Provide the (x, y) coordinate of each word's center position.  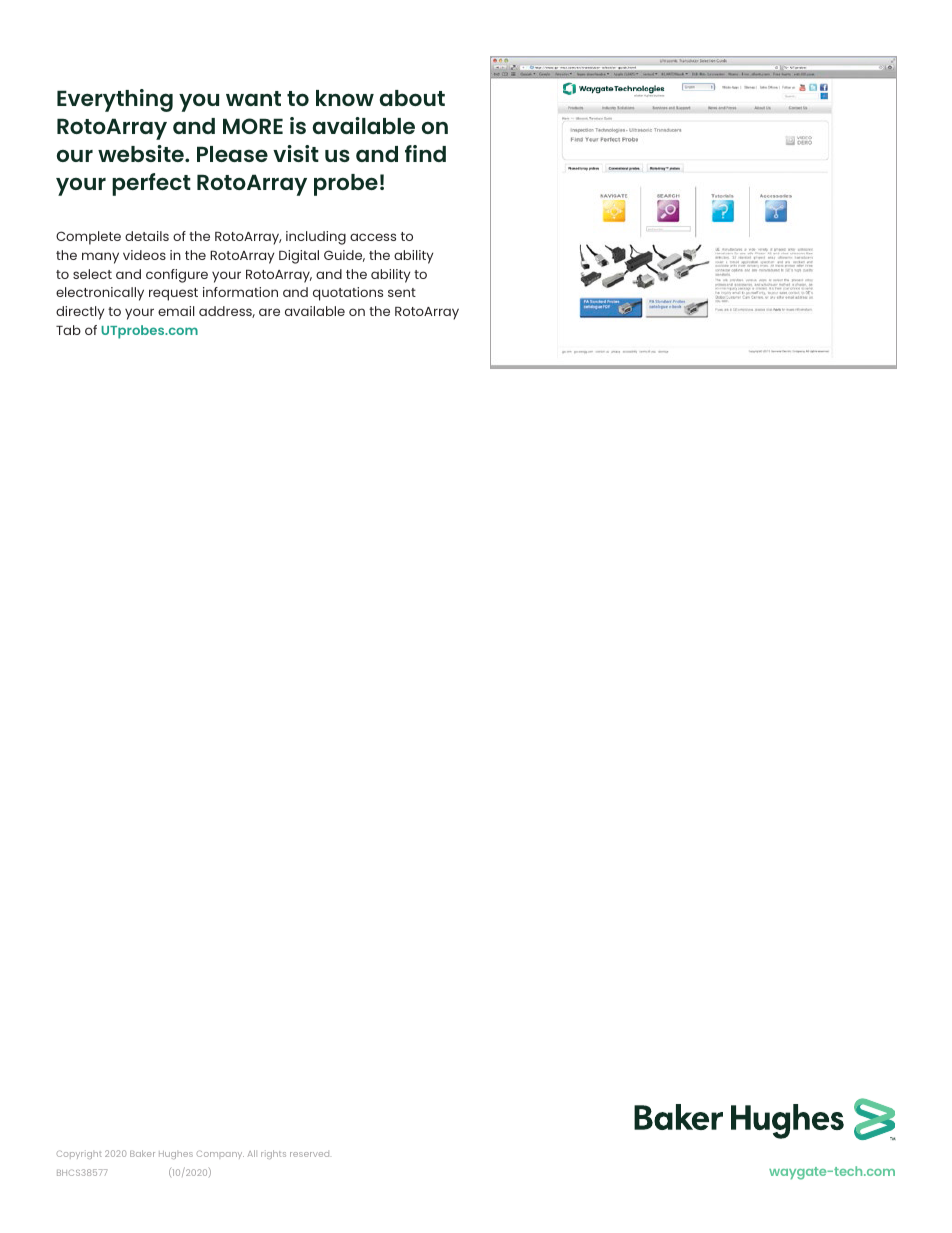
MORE (253, 126)
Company (220, 1154)
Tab (68, 330)
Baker (142, 1153)
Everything (115, 100)
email (176, 311)
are (269, 312)
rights (273, 1154)
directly (80, 313)
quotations (348, 294)
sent (402, 292)
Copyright (79, 1154)
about (412, 98)
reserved (309, 1154)
